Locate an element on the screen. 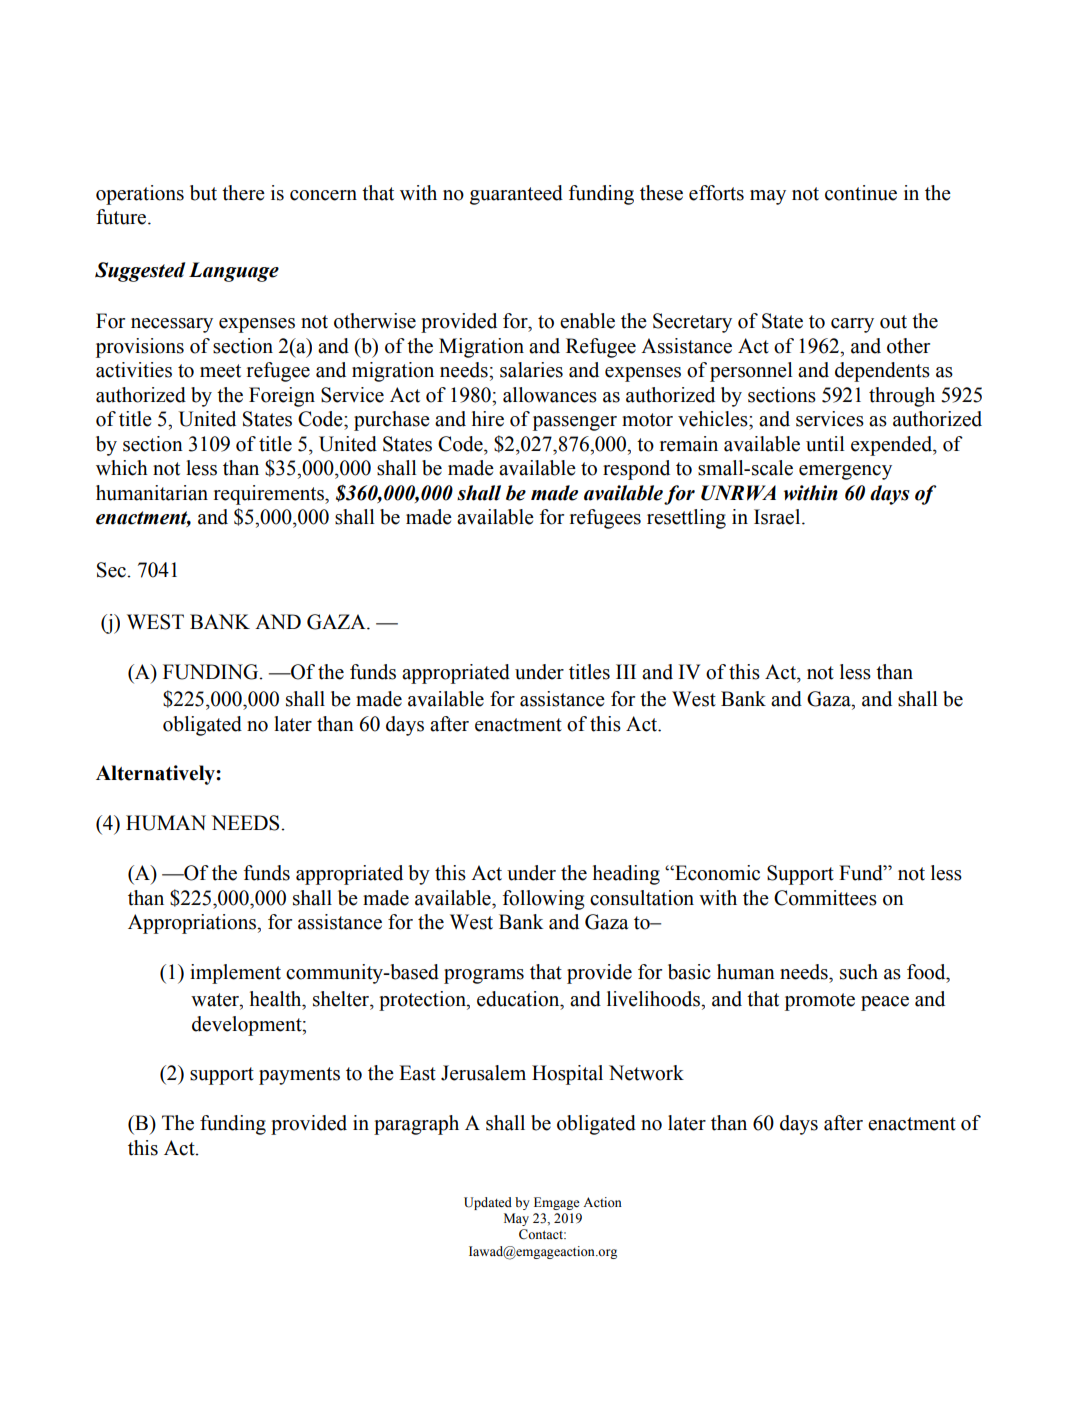 Image resolution: width=1086 pixels, height=1406 pixels. Appropriations is located at coordinates (193, 924).
